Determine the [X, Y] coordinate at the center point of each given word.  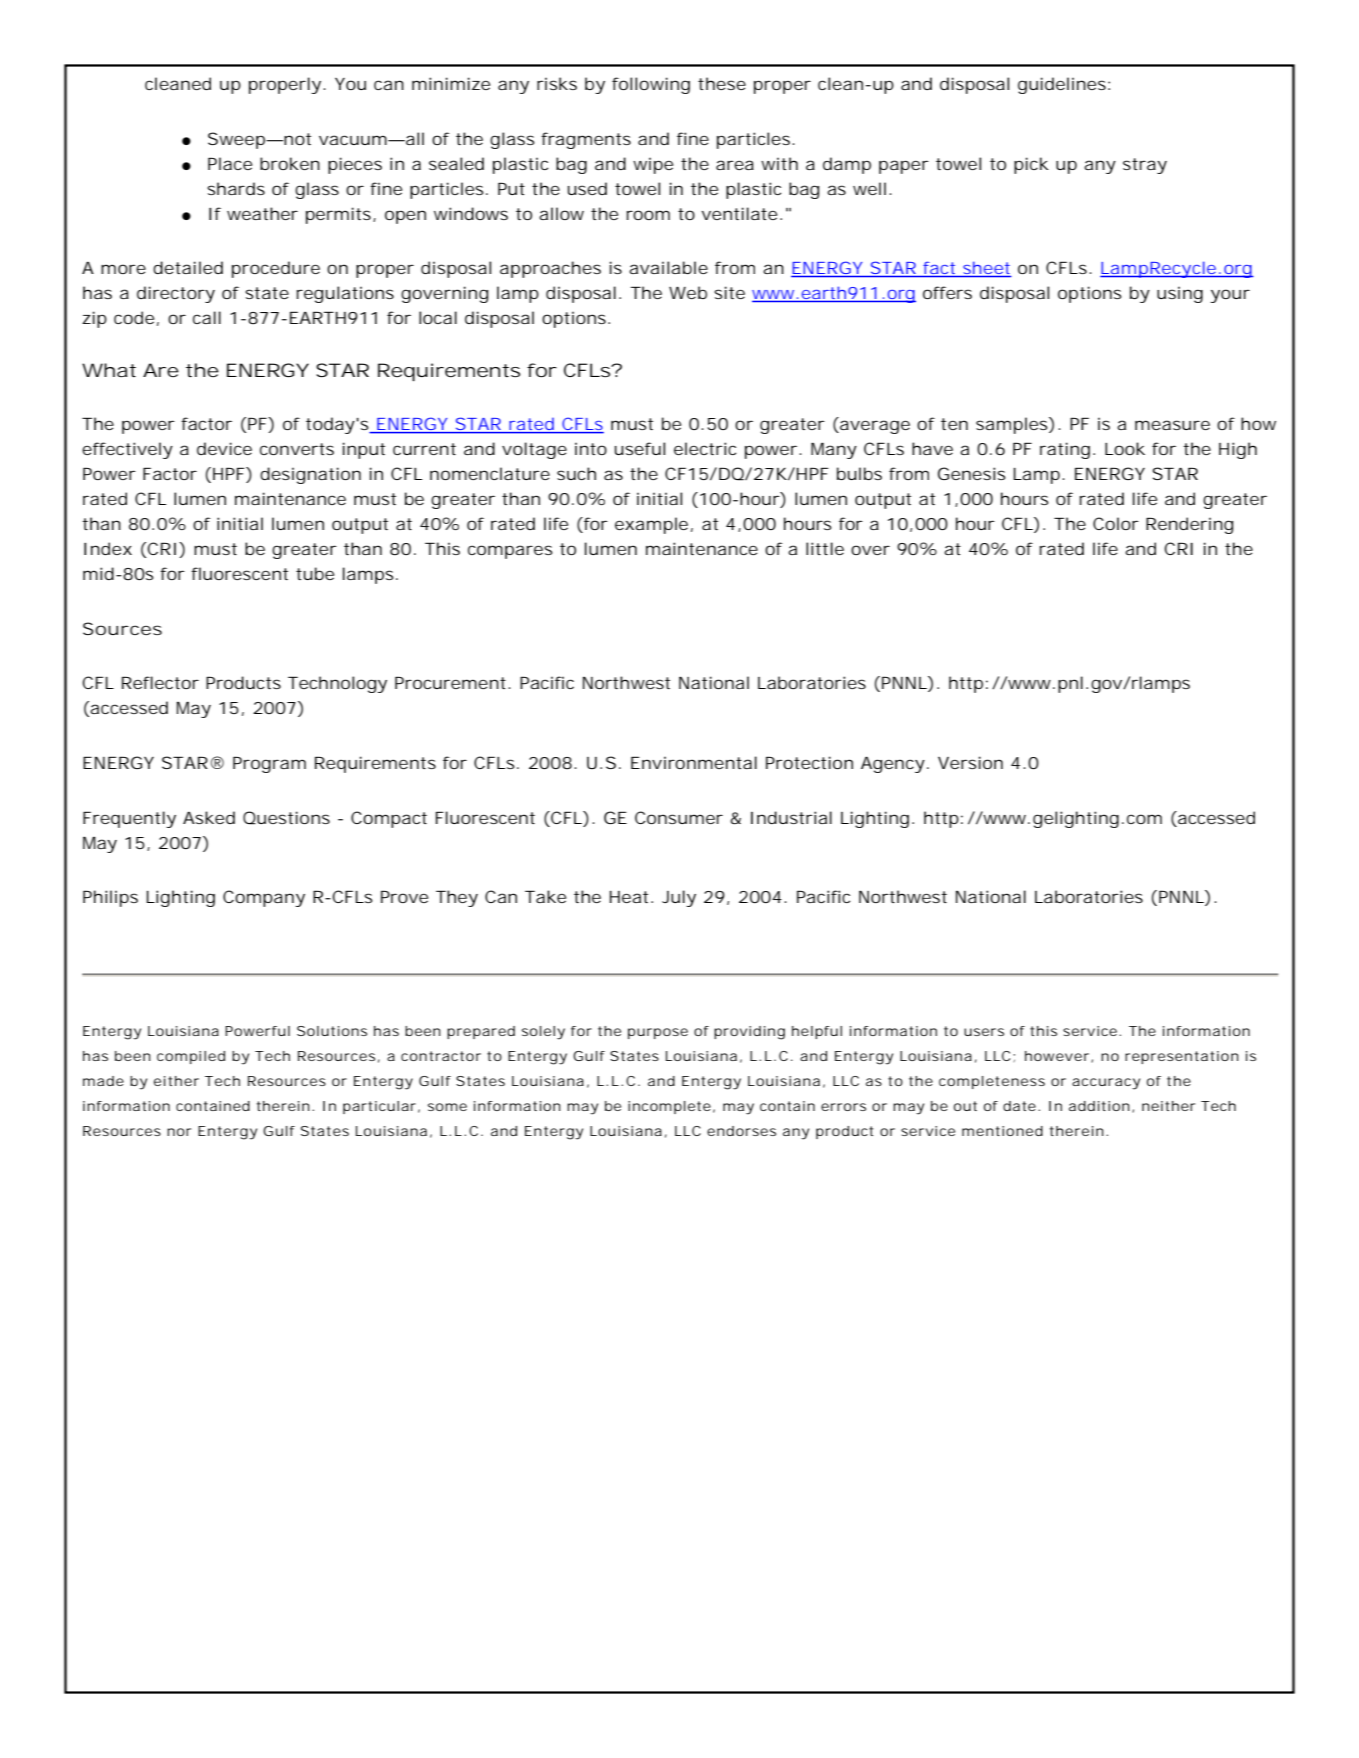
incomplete [669, 1107]
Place [230, 163]
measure [1172, 425]
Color [1116, 523]
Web [688, 292]
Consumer [679, 817]
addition [1099, 1106]
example [651, 525]
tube [315, 573]
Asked [209, 817]
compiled [191, 1057]
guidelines [1062, 85]
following [651, 85]
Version [970, 762]
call [207, 317]
